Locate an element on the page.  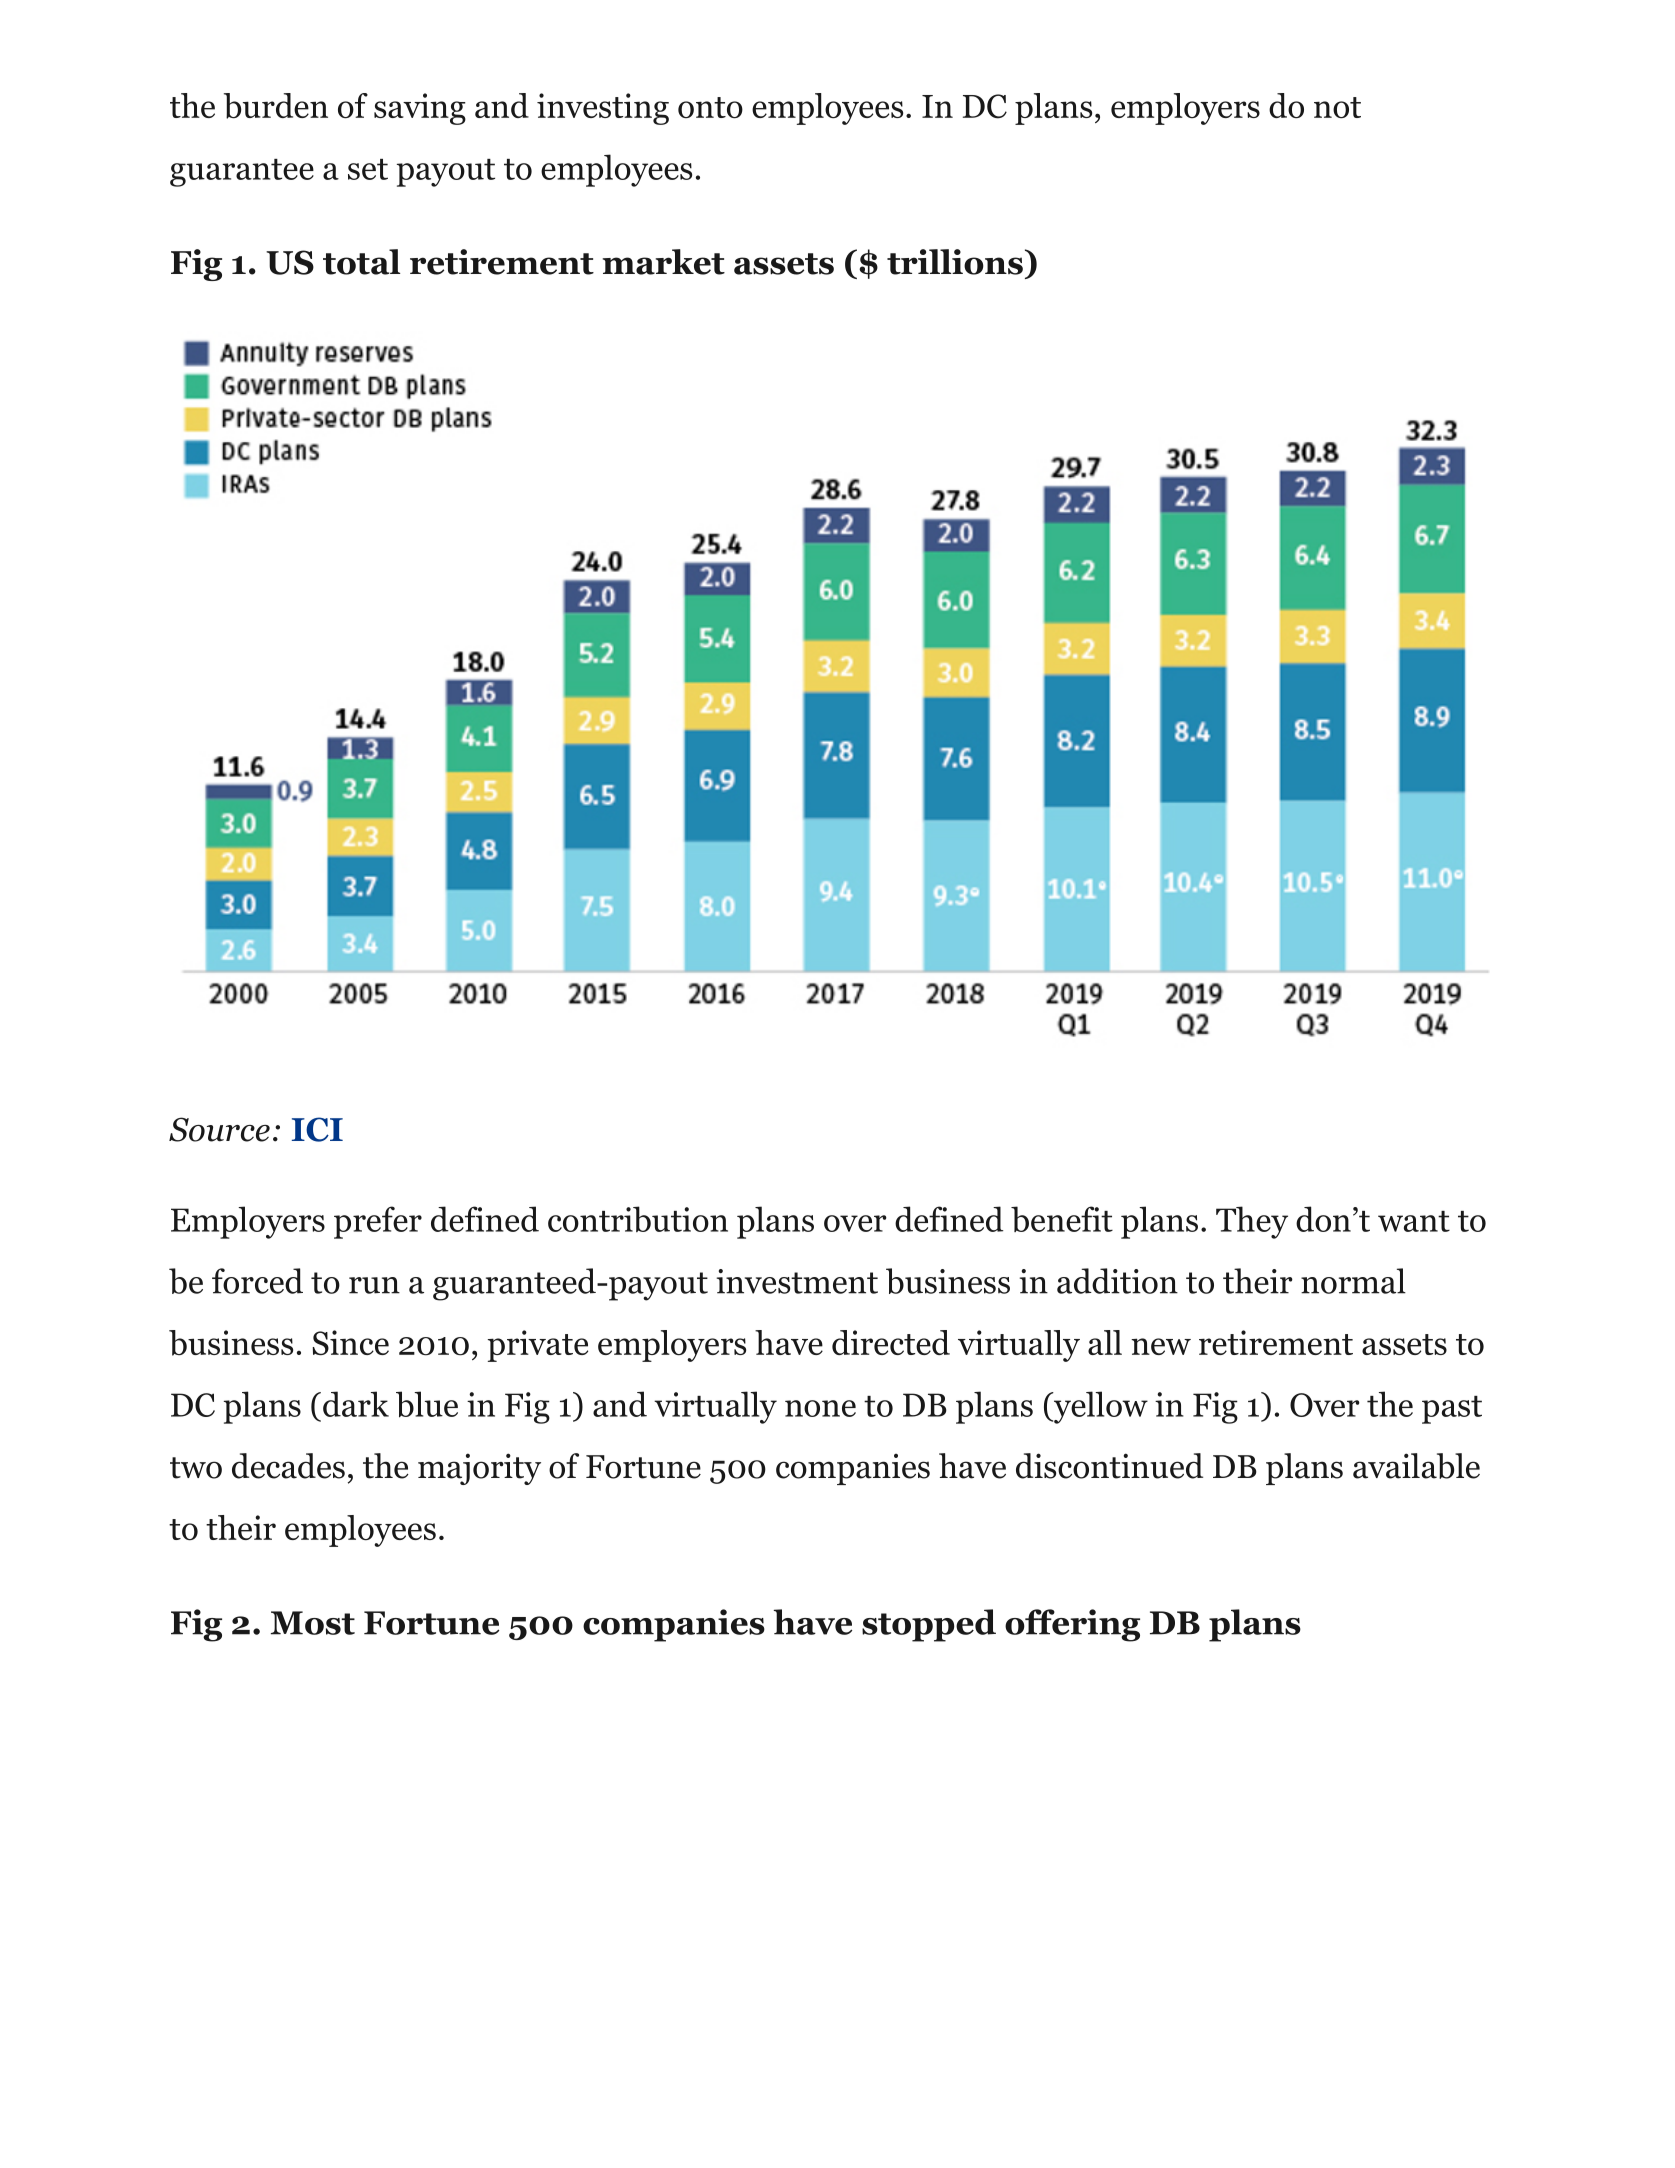
ICI is located at coordinates (317, 1129).
